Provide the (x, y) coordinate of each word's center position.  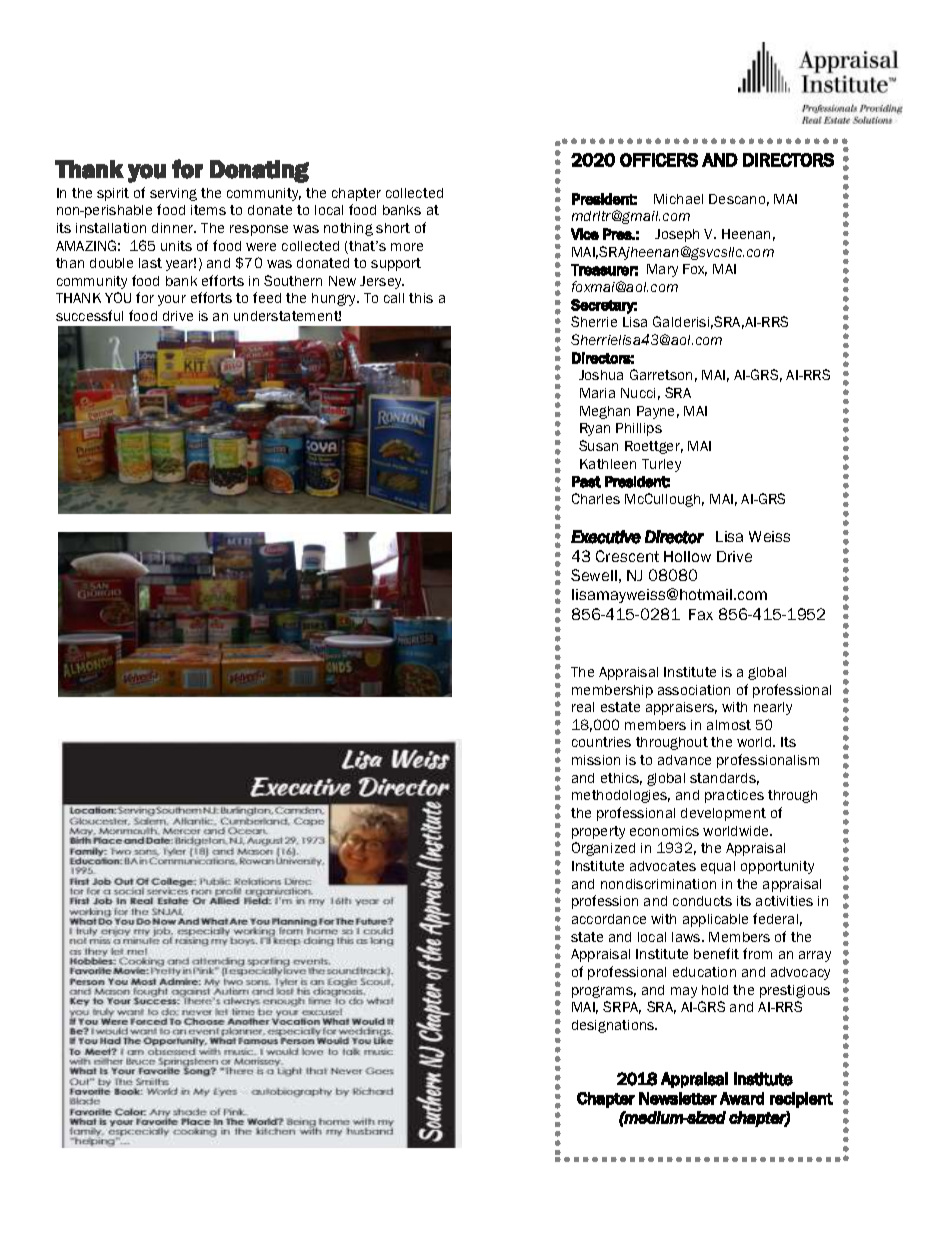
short (393, 228)
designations (614, 1026)
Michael (678, 199)
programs (604, 992)
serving (173, 194)
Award (742, 1098)
